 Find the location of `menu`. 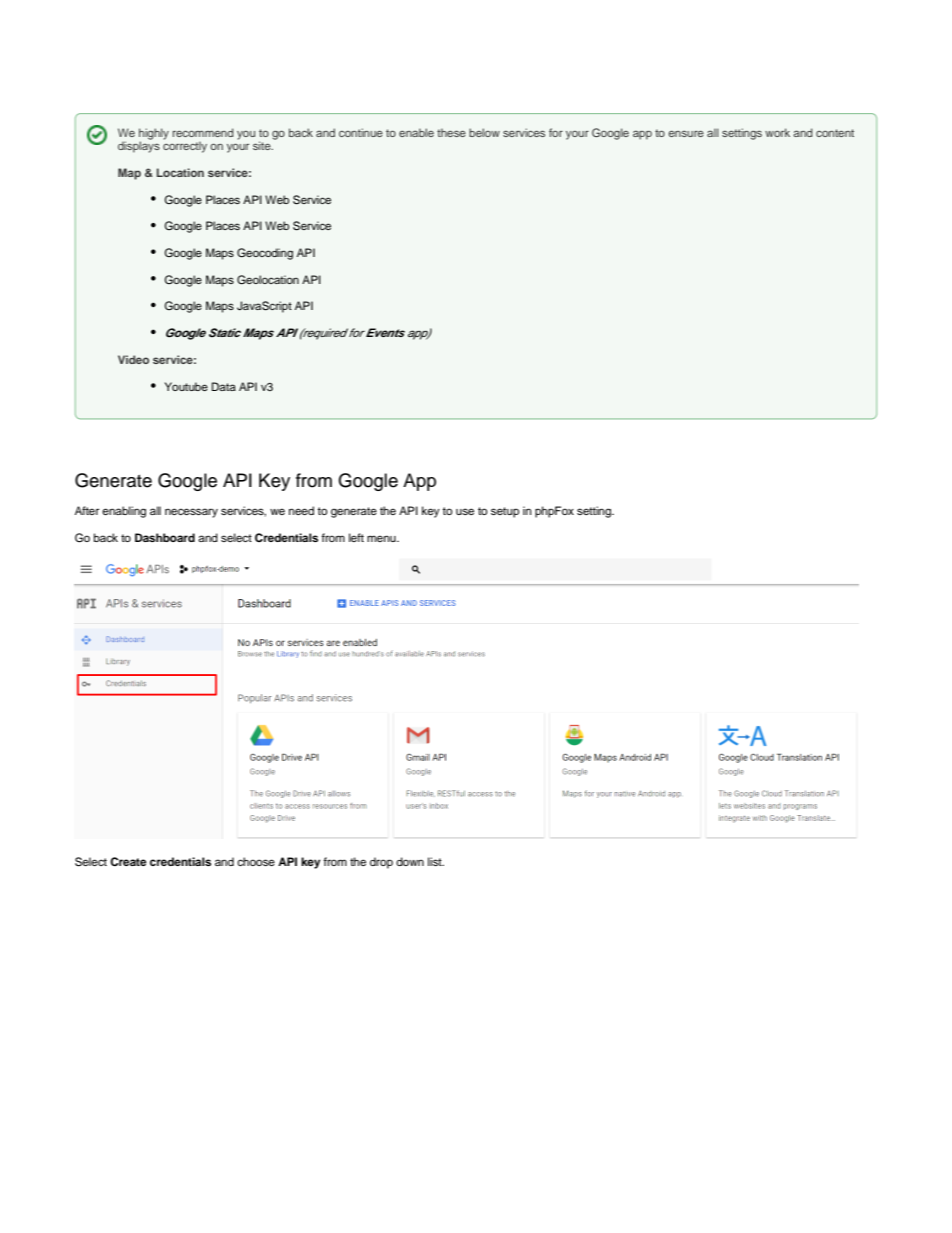

menu is located at coordinates (382, 538).
